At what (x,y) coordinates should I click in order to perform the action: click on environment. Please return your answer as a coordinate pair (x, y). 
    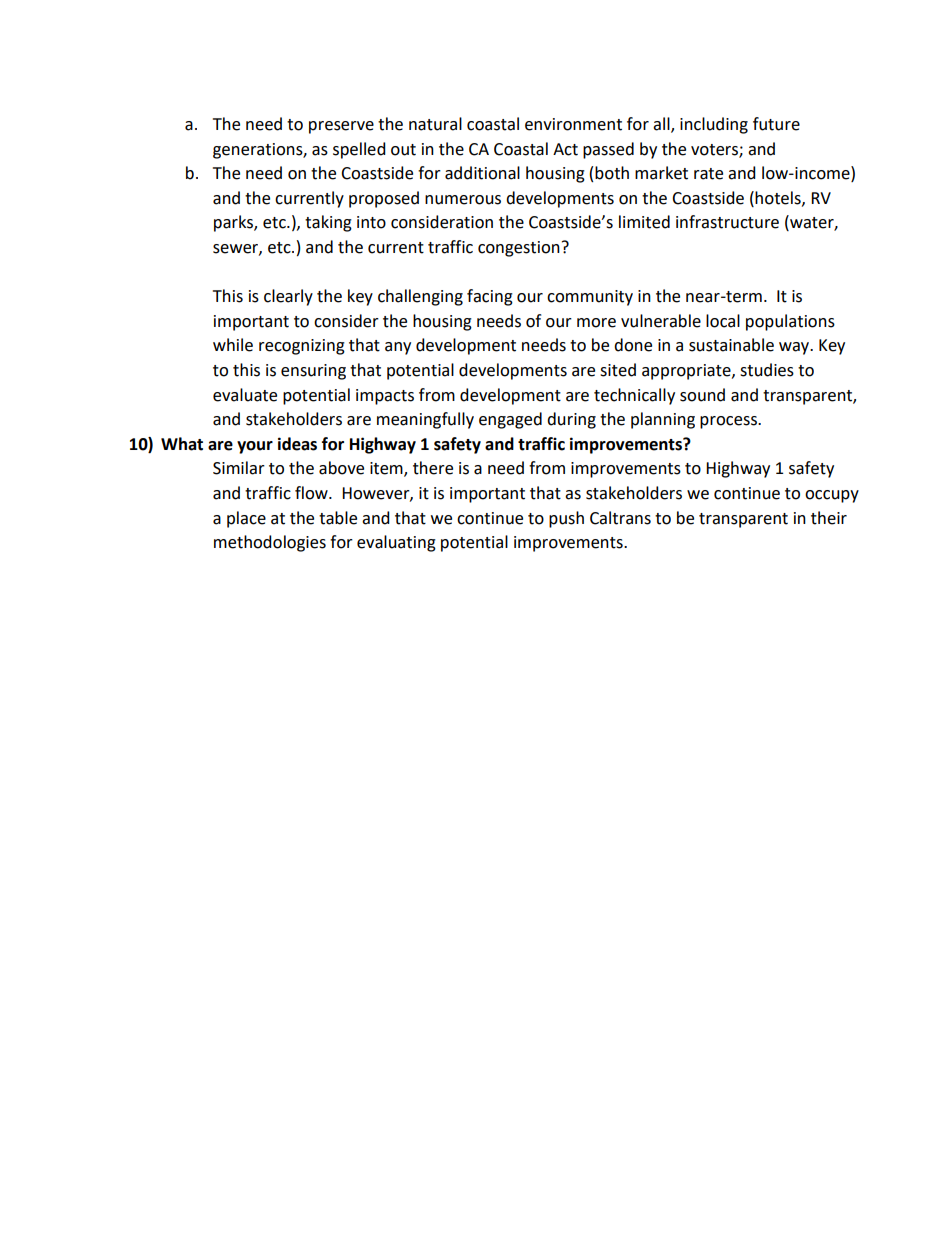
    Looking at the image, I should click on (573, 124).
